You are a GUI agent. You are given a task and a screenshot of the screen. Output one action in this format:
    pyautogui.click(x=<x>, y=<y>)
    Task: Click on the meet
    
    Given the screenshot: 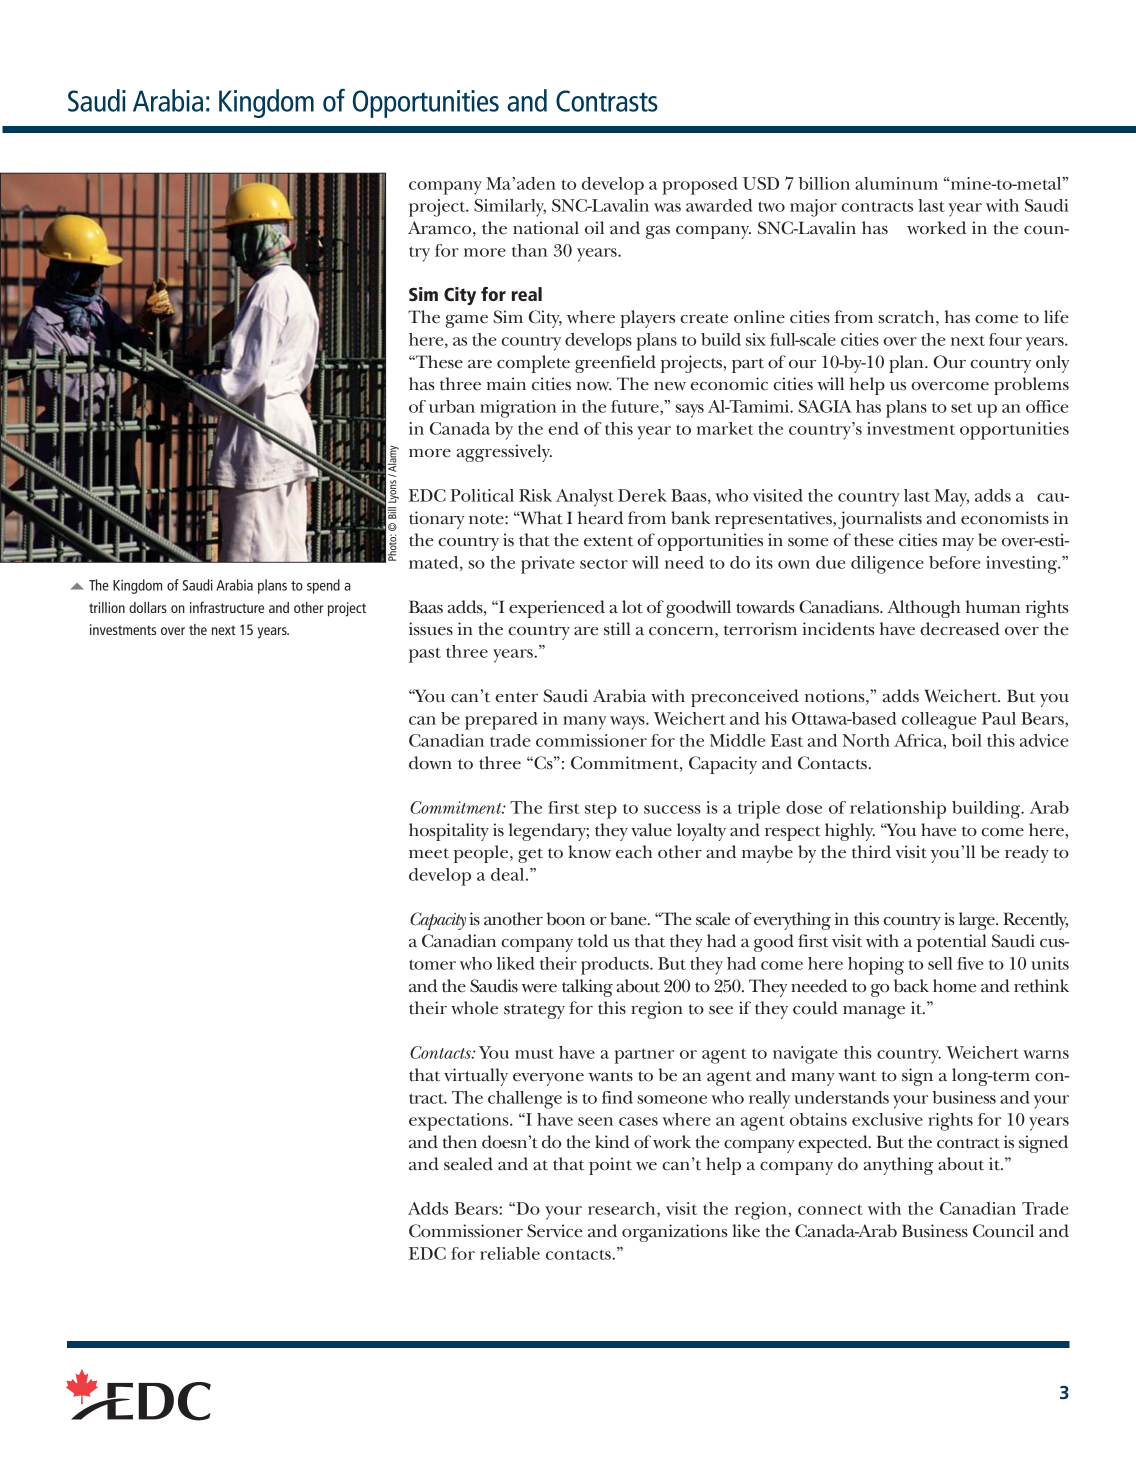 What is the action you would take?
    pyautogui.click(x=429, y=853)
